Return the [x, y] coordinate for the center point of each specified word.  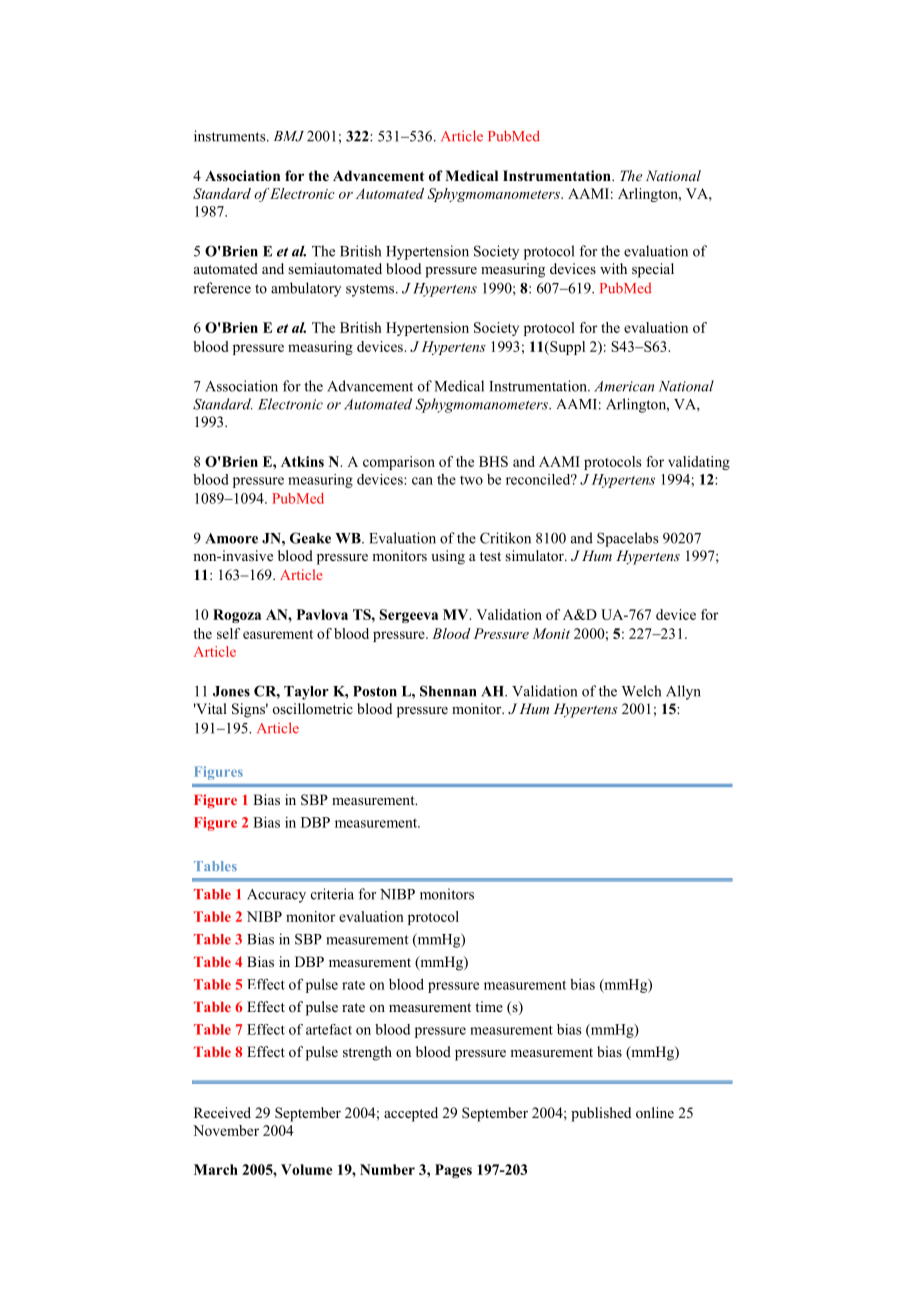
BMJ [289, 136]
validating [699, 463]
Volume [307, 1169]
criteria [332, 894]
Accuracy [276, 896]
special [653, 270]
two [471, 480]
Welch [641, 691]
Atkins [302, 461]
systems [371, 290]
